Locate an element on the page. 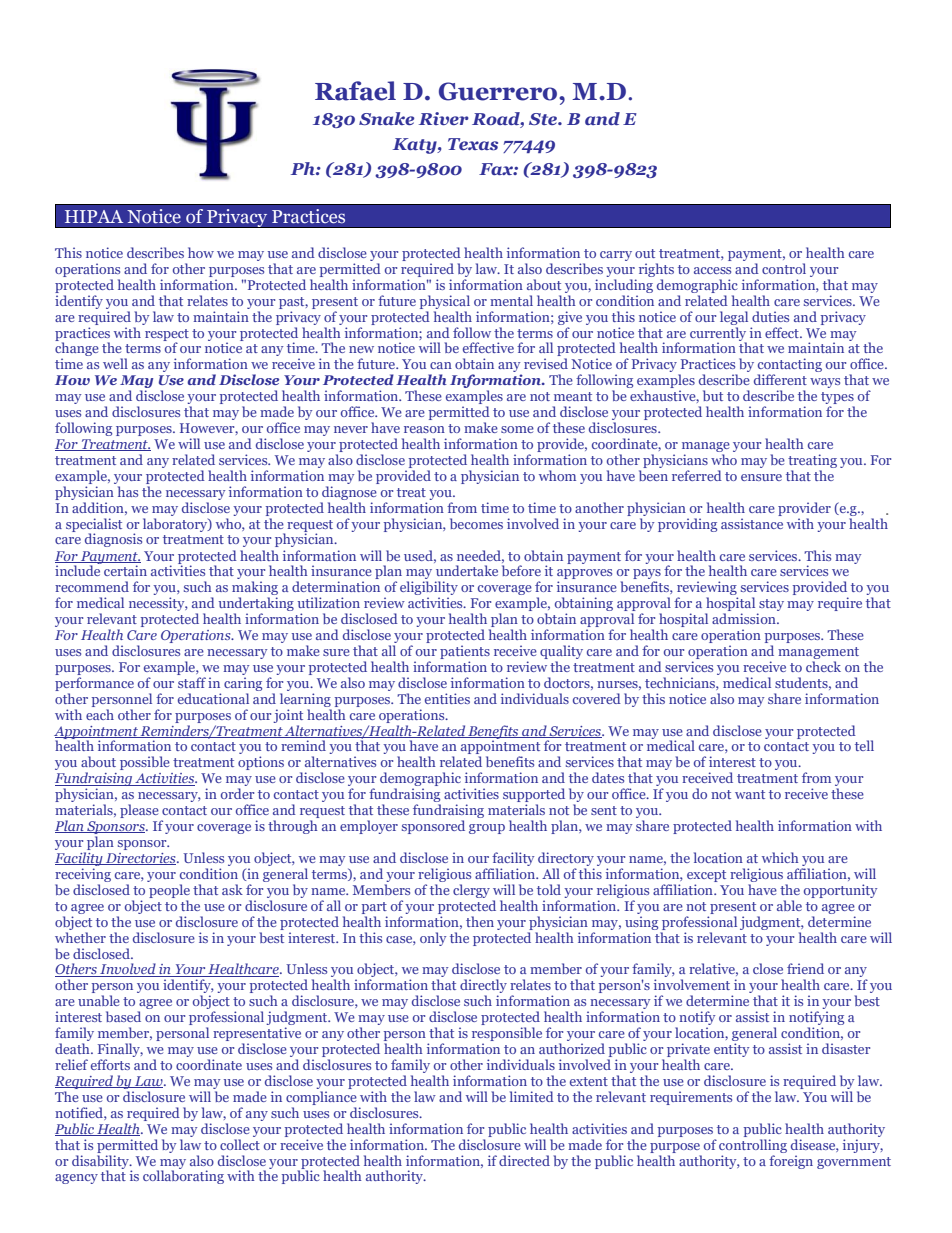 Image resolution: width=952 pixels, height=1233 pixels. River is located at coordinates (444, 118).
